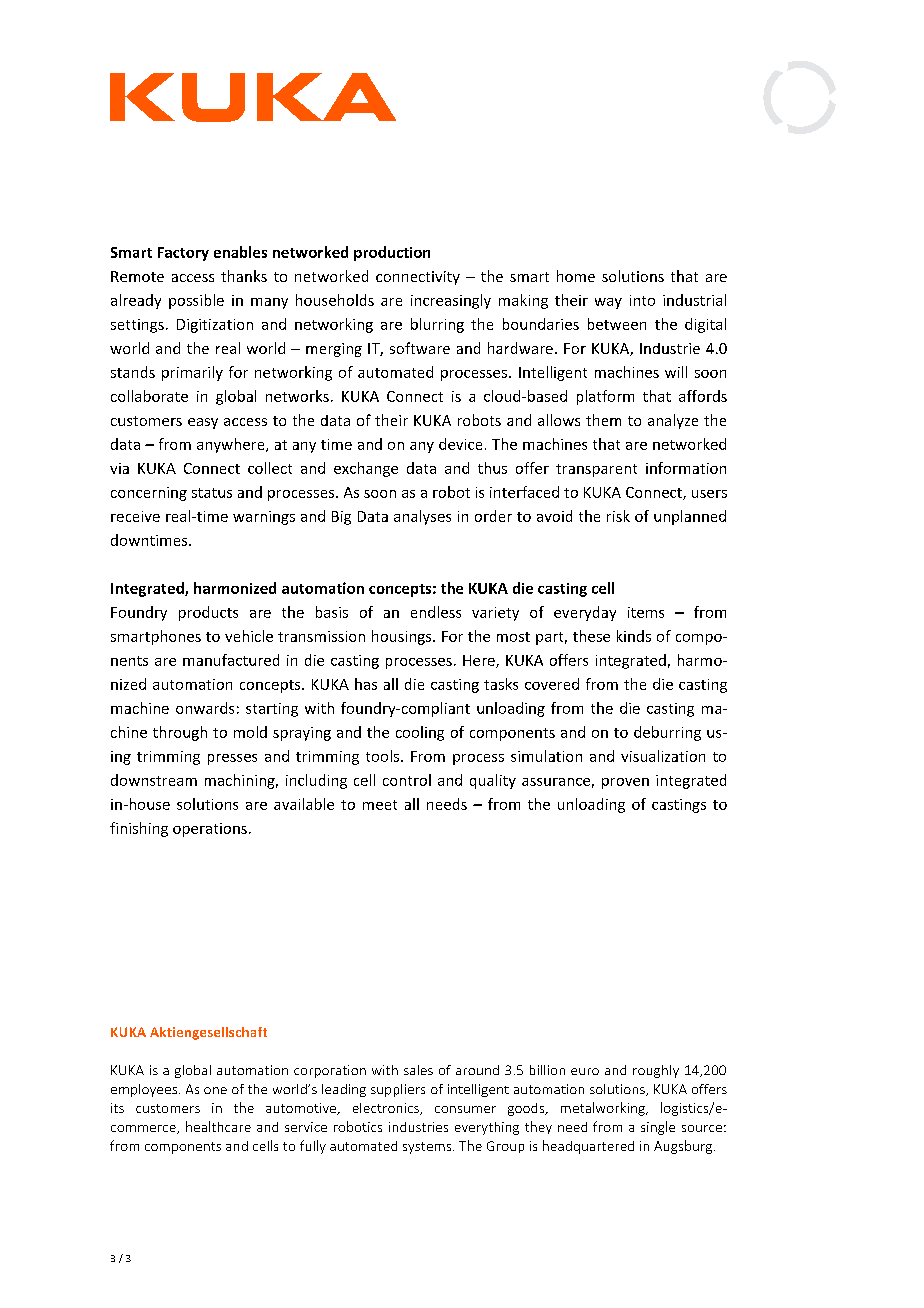 This screenshot has width=924, height=1308. I want to click on meet, so click(380, 805).
